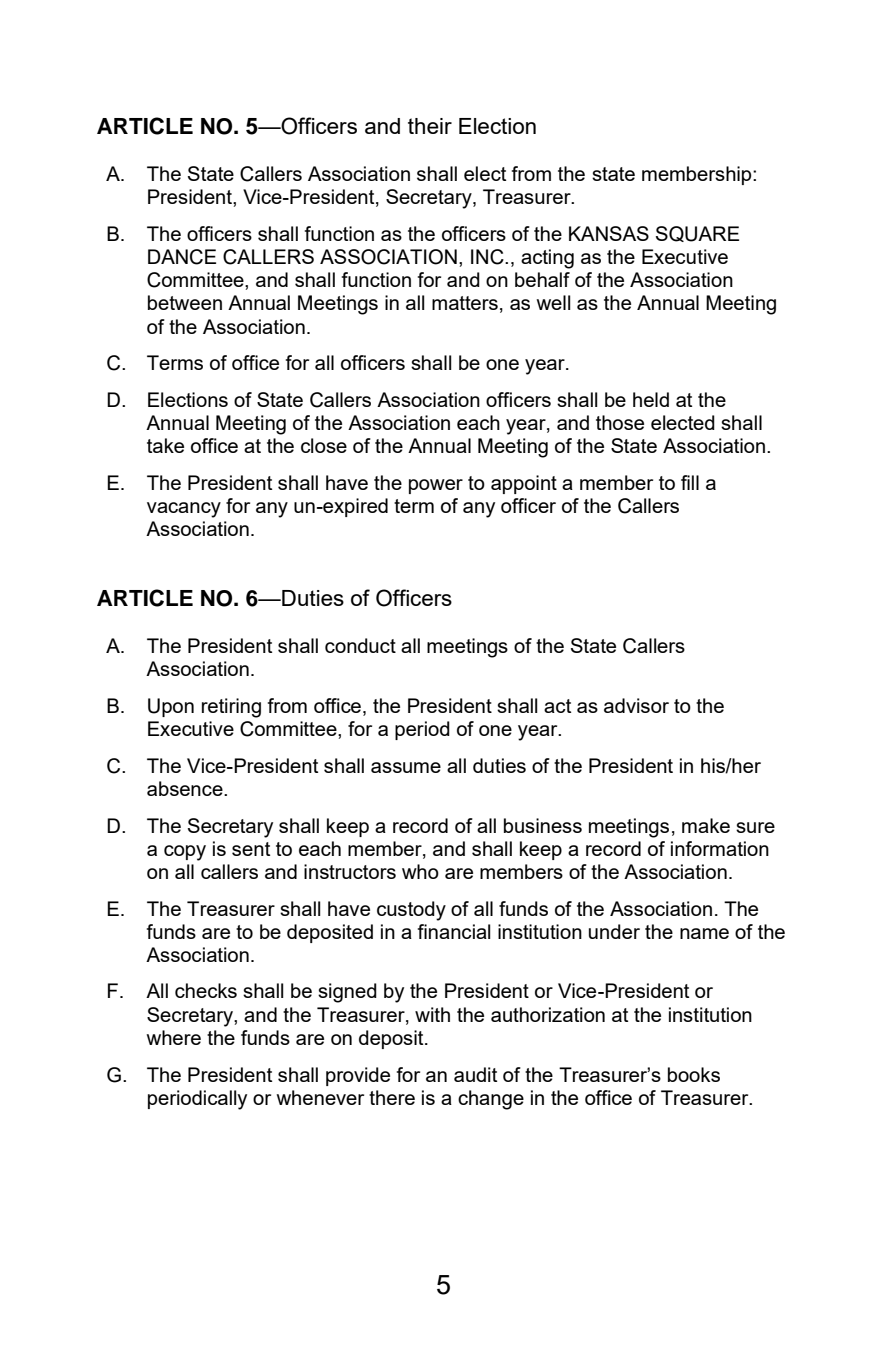  Describe the element at coordinates (182, 257) in the screenshot. I see `DANCE` at that location.
